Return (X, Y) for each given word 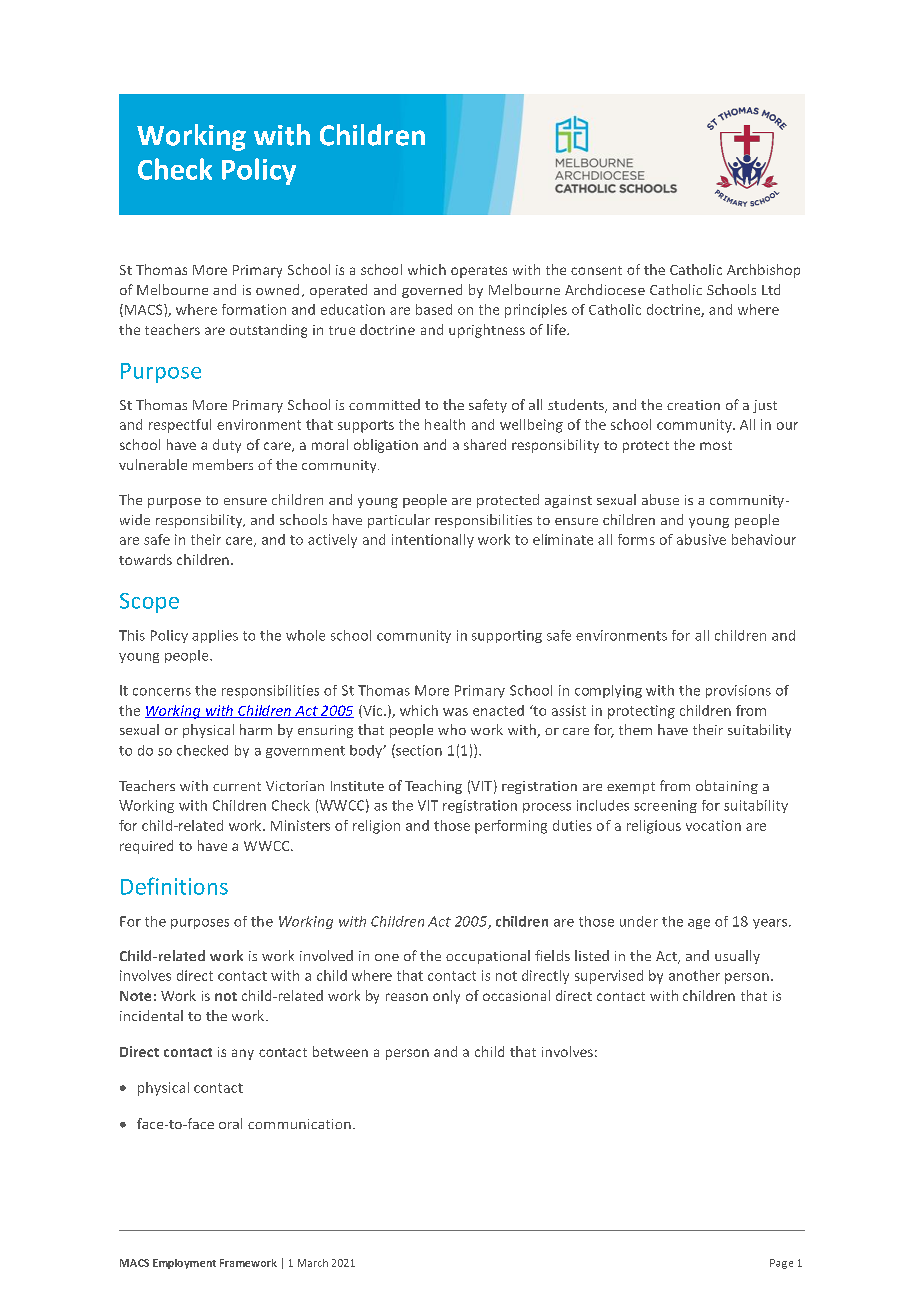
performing (511, 827)
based (434, 309)
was (455, 712)
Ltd (771, 289)
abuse (660, 499)
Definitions (174, 886)
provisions (738, 691)
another (694, 975)
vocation (713, 825)
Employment (184, 1264)
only (446, 997)
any (243, 1054)
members (223, 464)
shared (485, 444)
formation (254, 309)
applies (215, 636)
